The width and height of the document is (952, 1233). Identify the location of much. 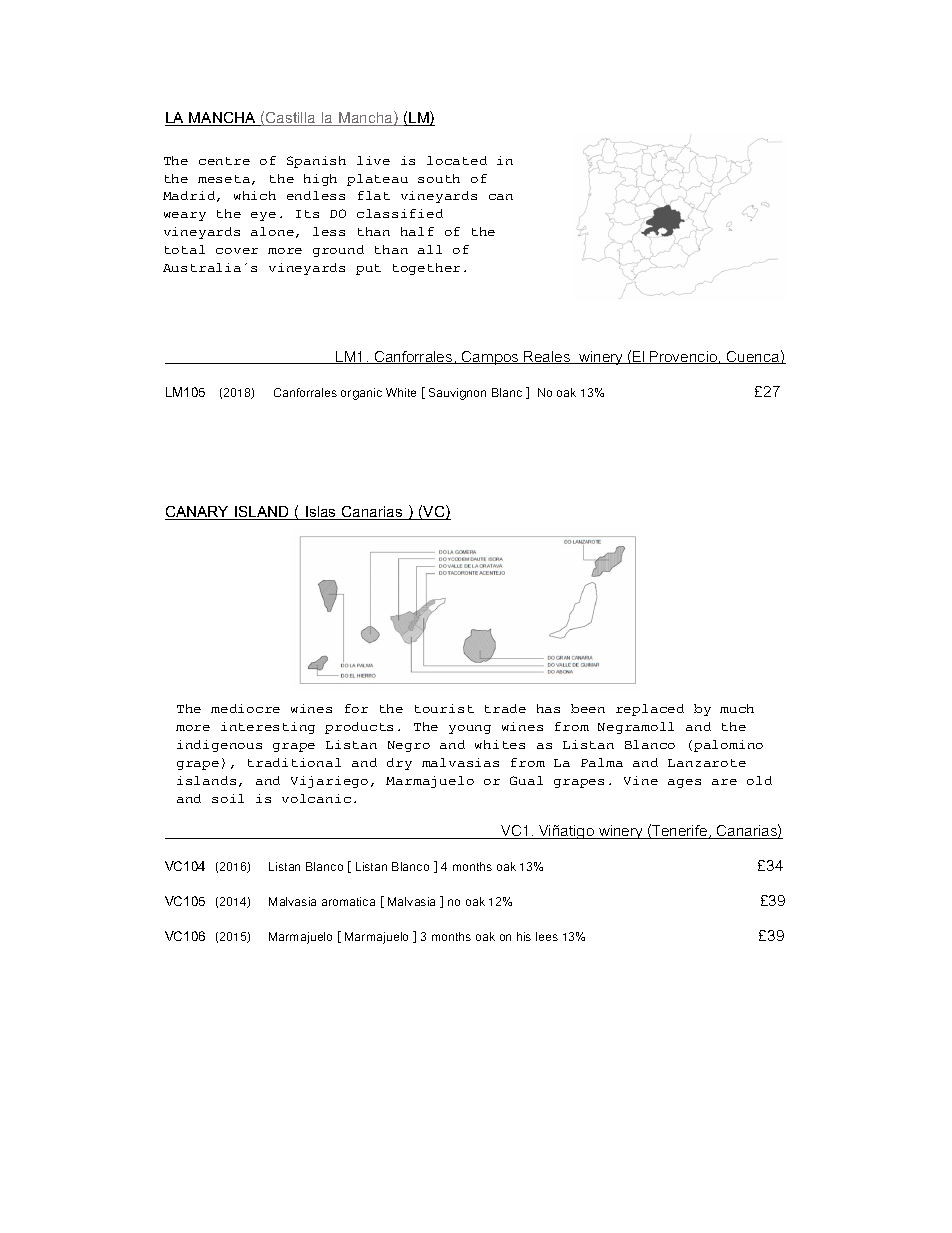
(737, 708).
